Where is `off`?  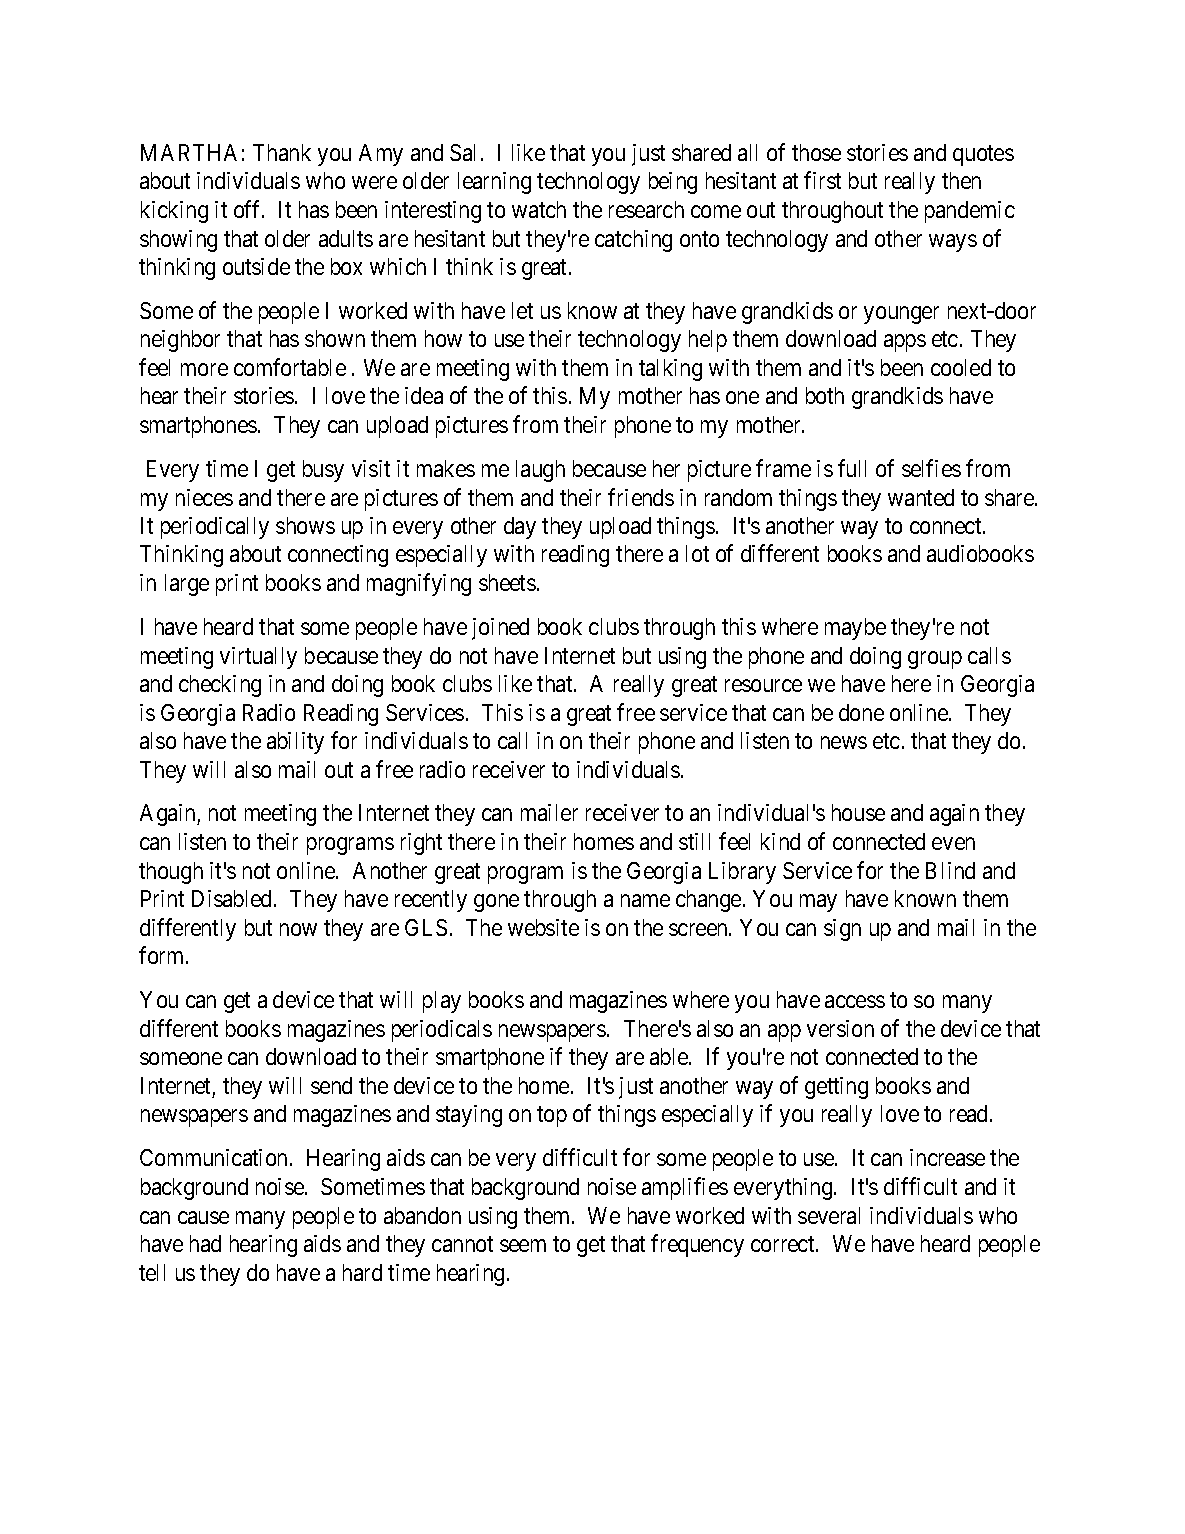
off is located at coordinates (249, 209).
